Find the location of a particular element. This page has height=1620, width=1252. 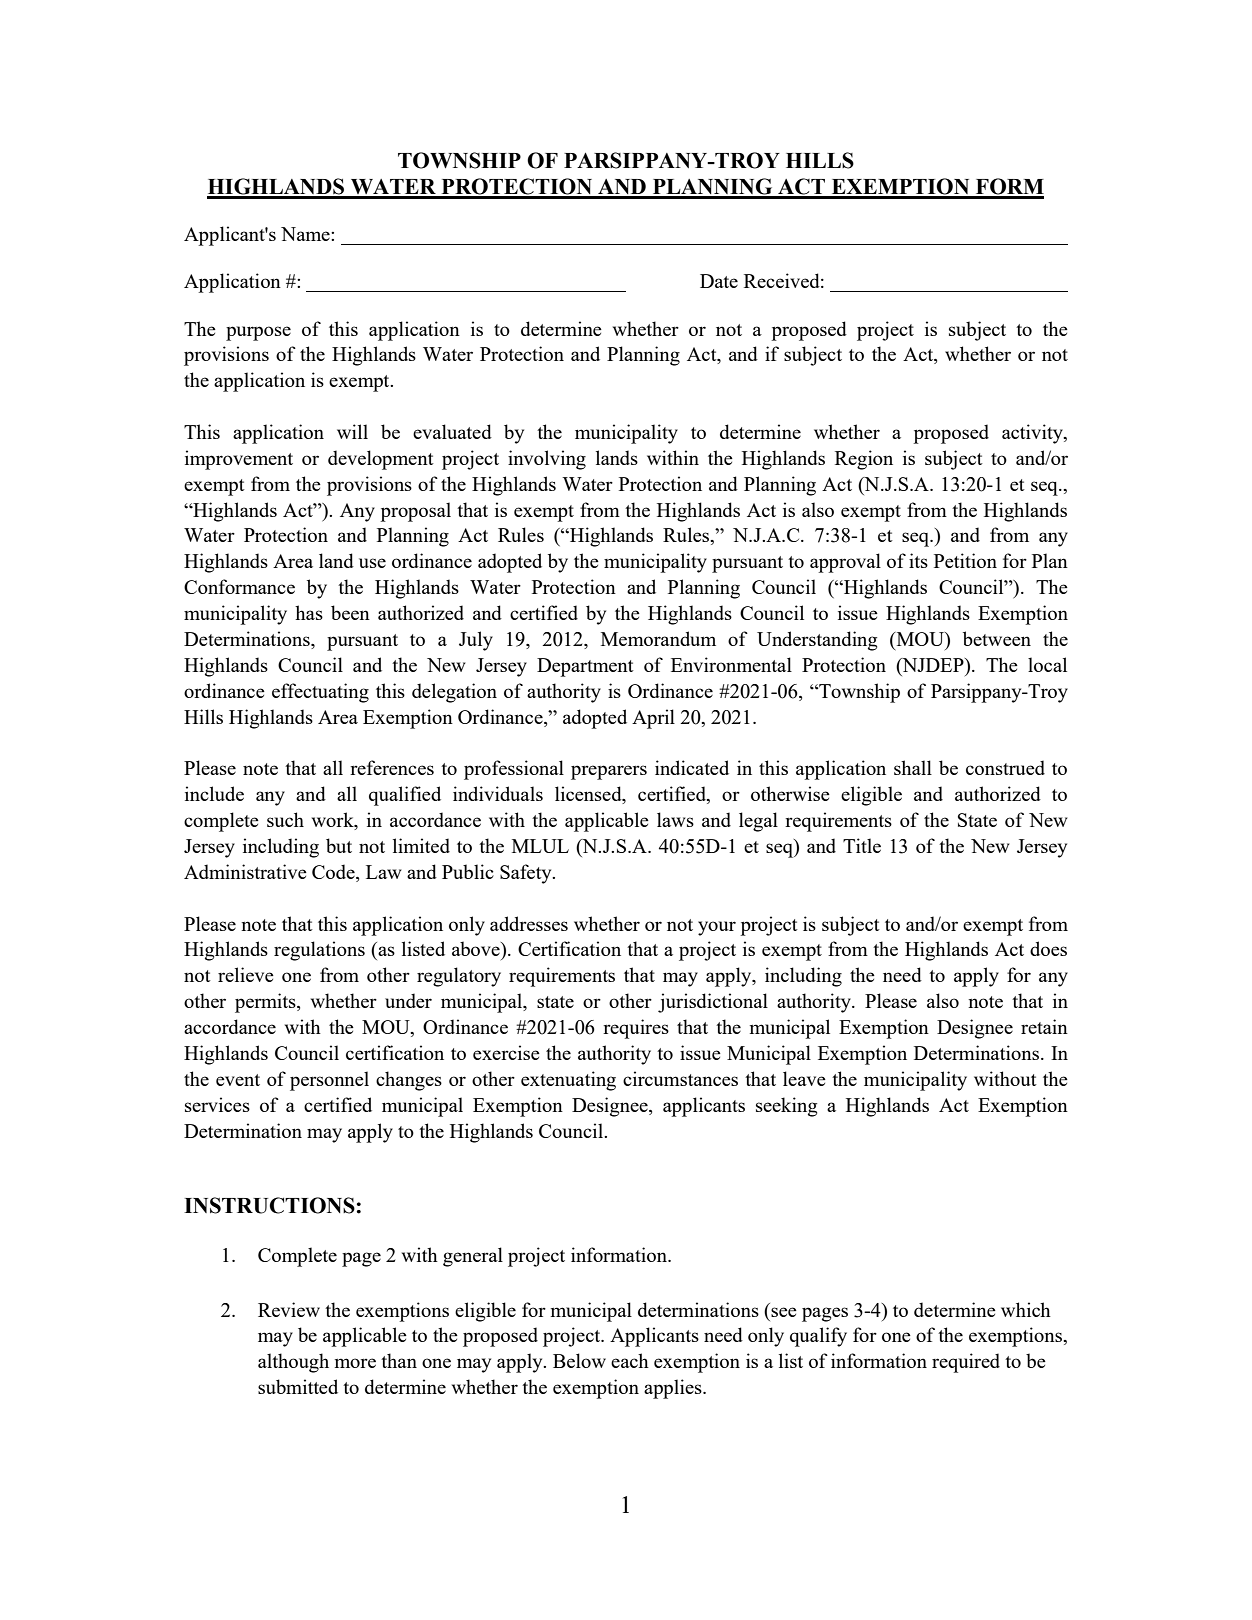

activity is located at coordinates (1033, 434).
